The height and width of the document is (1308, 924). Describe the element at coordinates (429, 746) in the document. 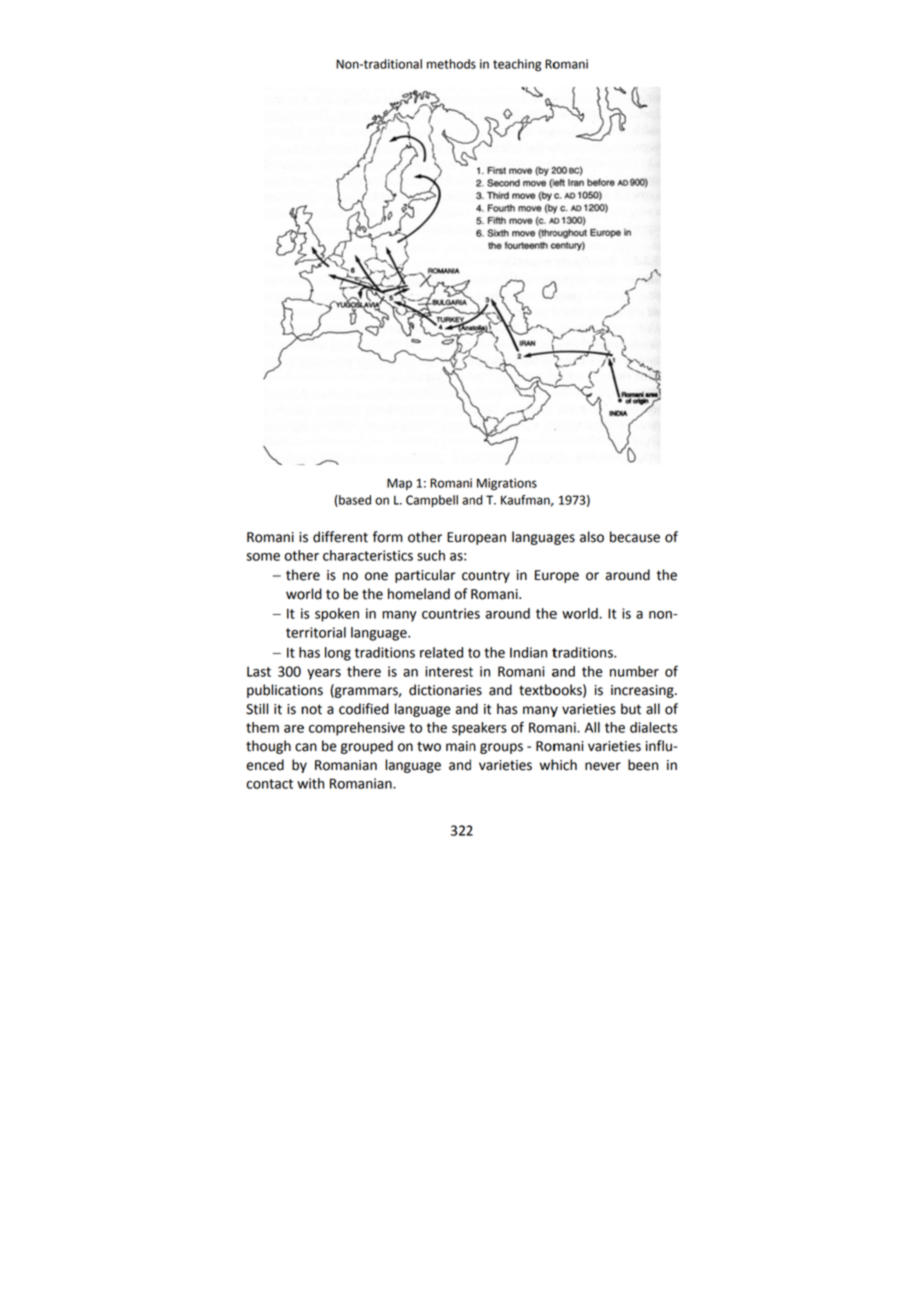

I see `two` at that location.
